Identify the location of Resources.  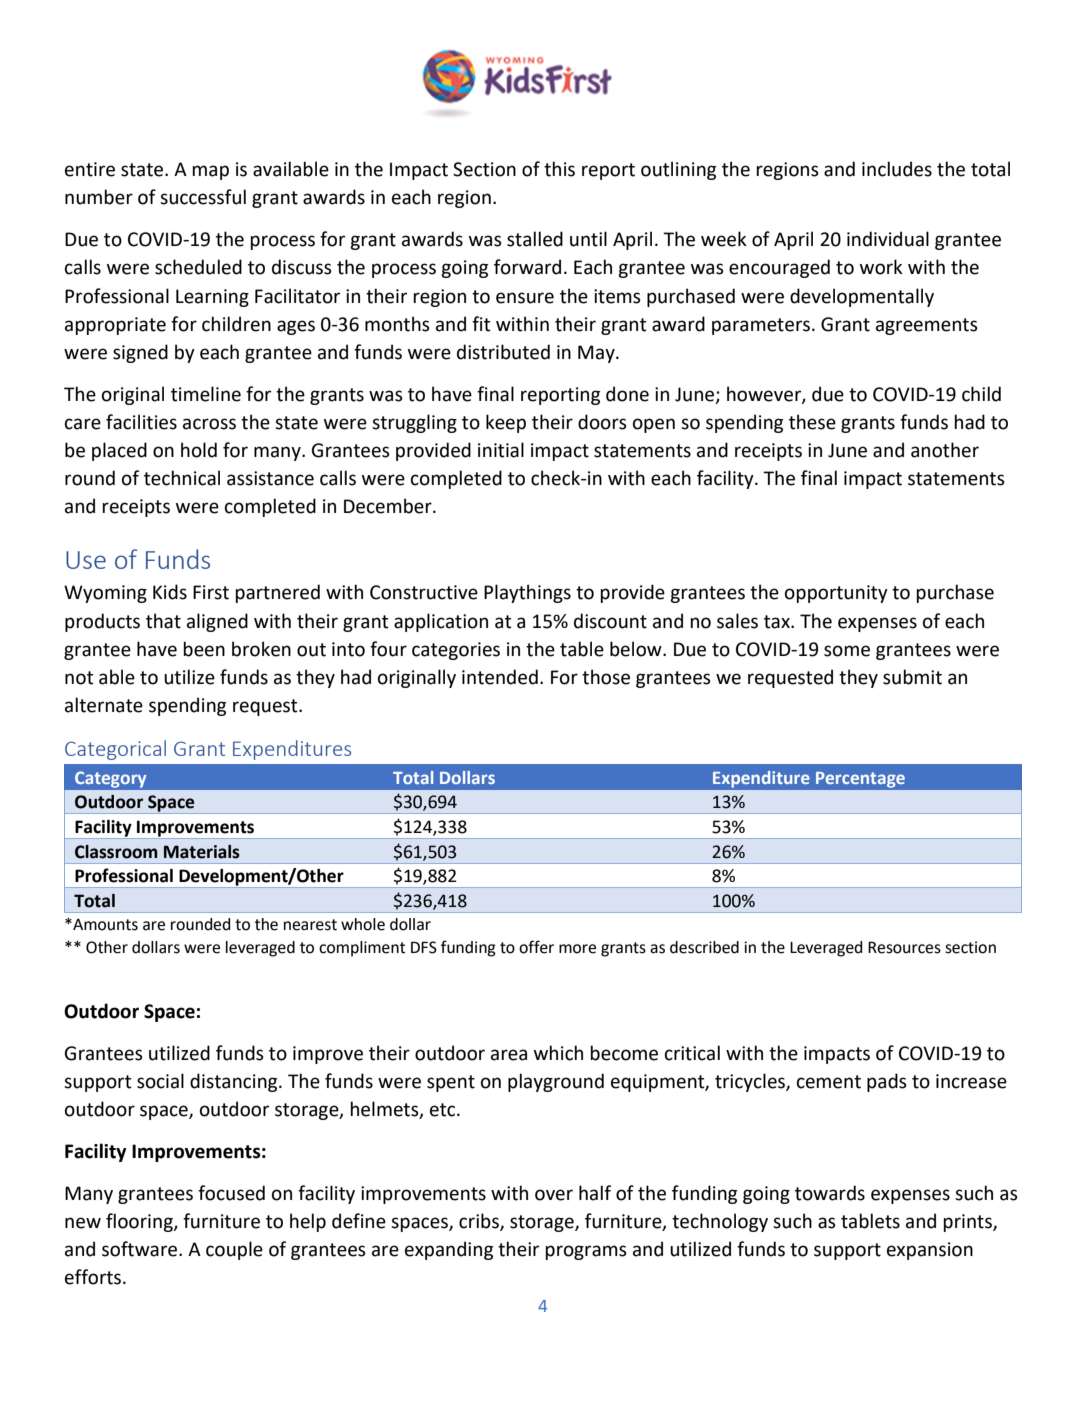
(904, 947).
